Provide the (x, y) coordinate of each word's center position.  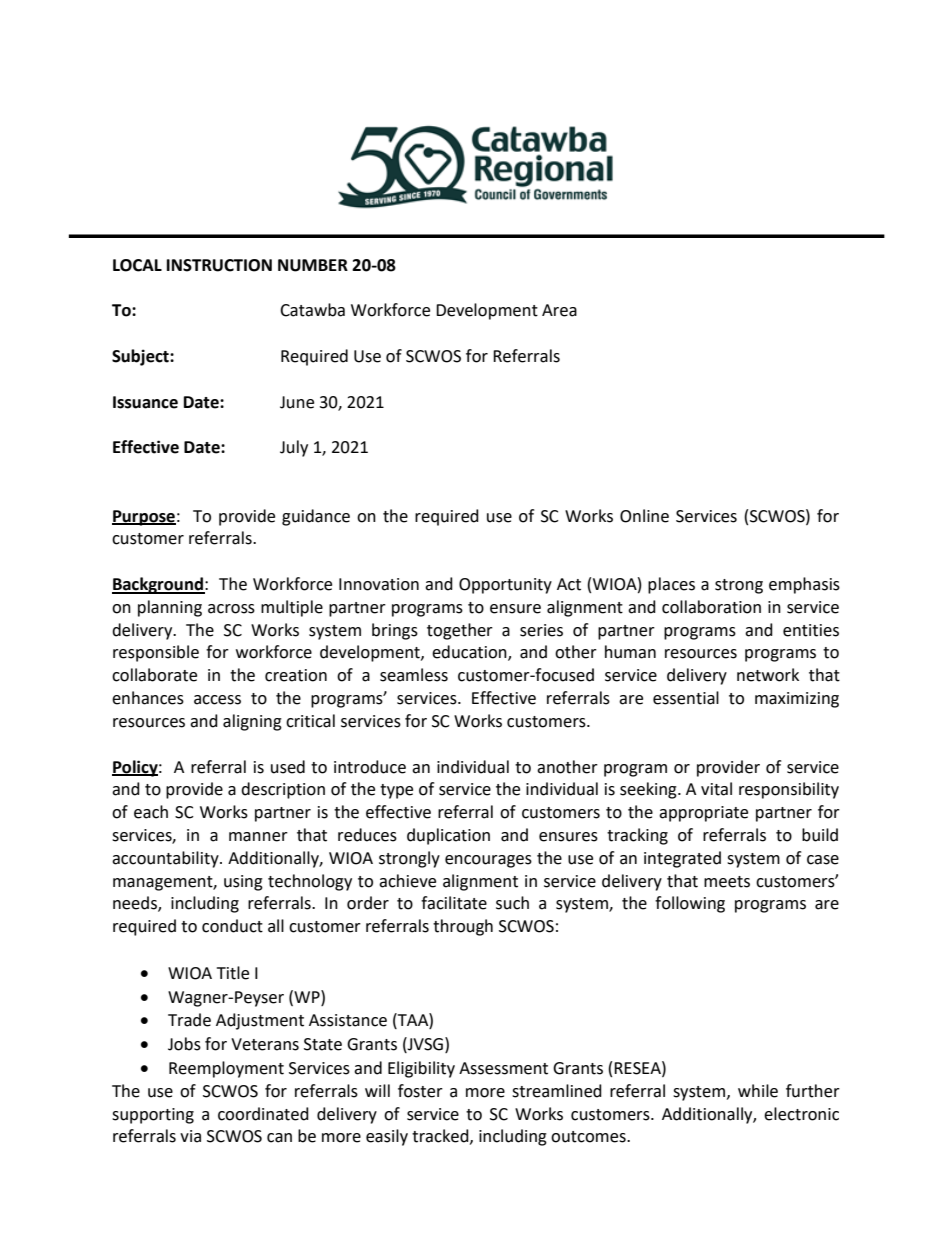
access (217, 700)
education (470, 653)
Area (559, 310)
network (768, 675)
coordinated (263, 1114)
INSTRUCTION (219, 265)
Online (644, 516)
